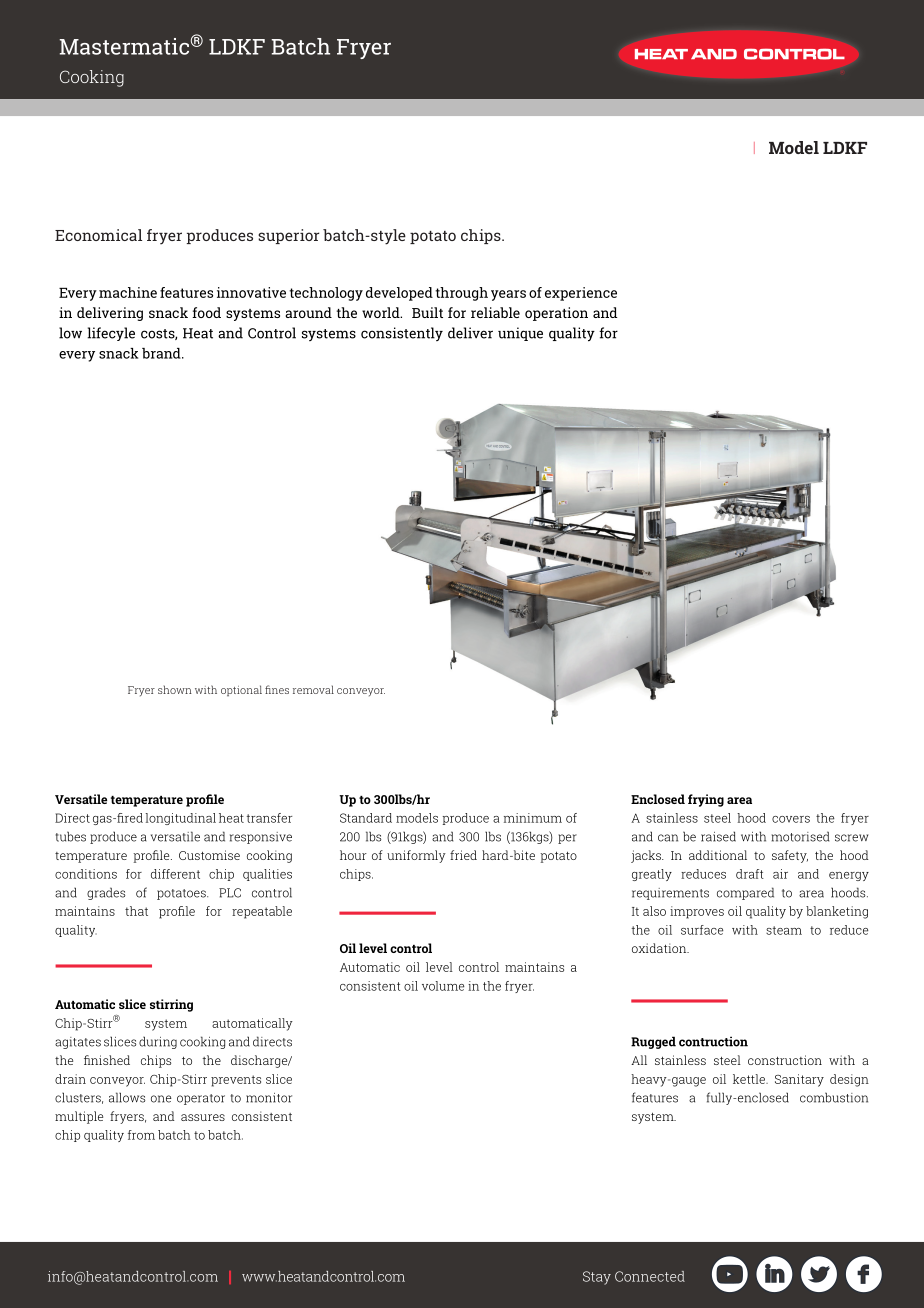 This image has height=1308, width=924. I want to click on that, so click(136, 911).
